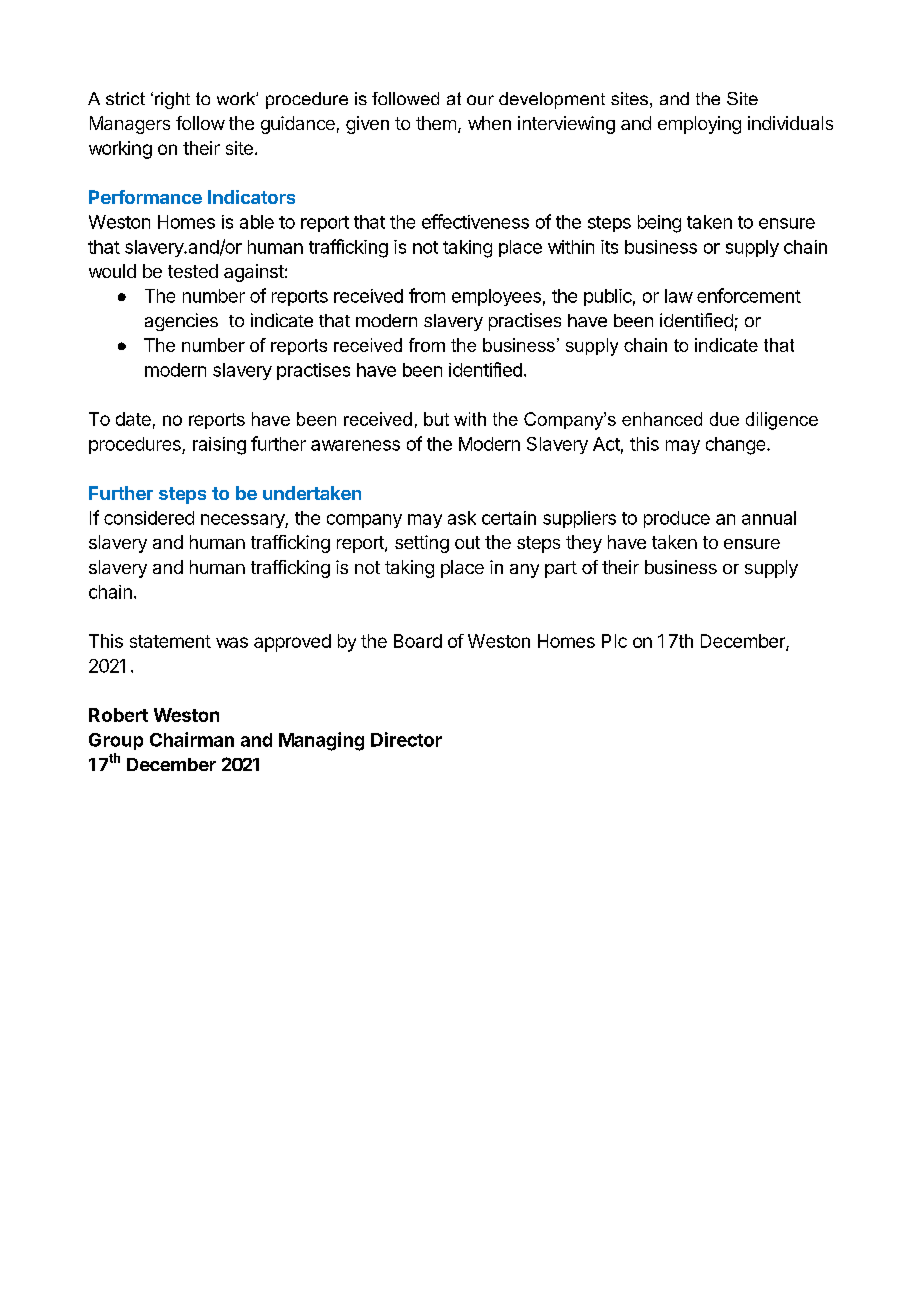 The width and height of the screenshot is (924, 1308). What do you see at coordinates (406, 739) in the screenshot?
I see `Director` at bounding box center [406, 739].
